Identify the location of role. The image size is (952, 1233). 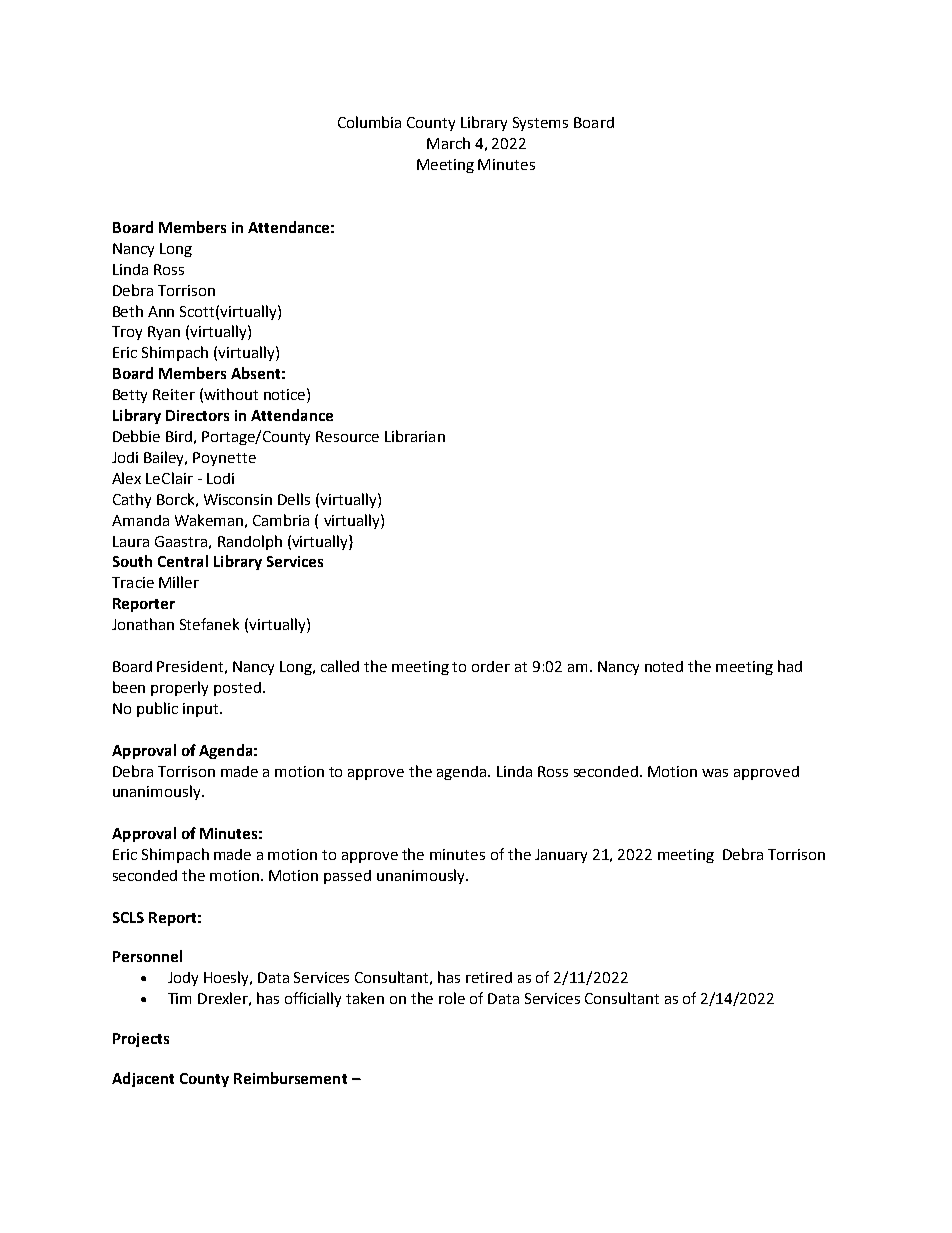
(452, 998).
